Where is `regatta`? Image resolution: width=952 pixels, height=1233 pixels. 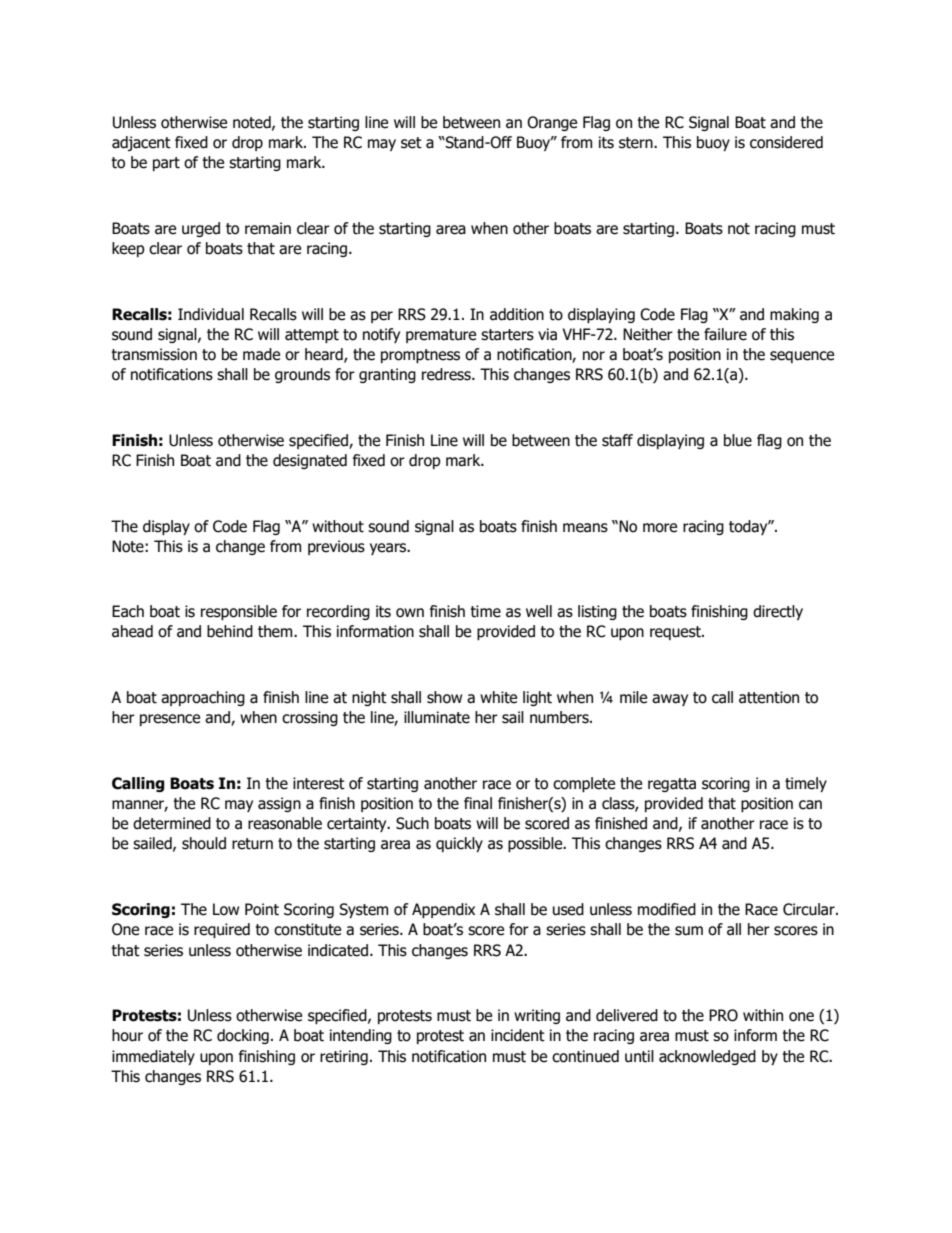 regatta is located at coordinates (672, 785).
